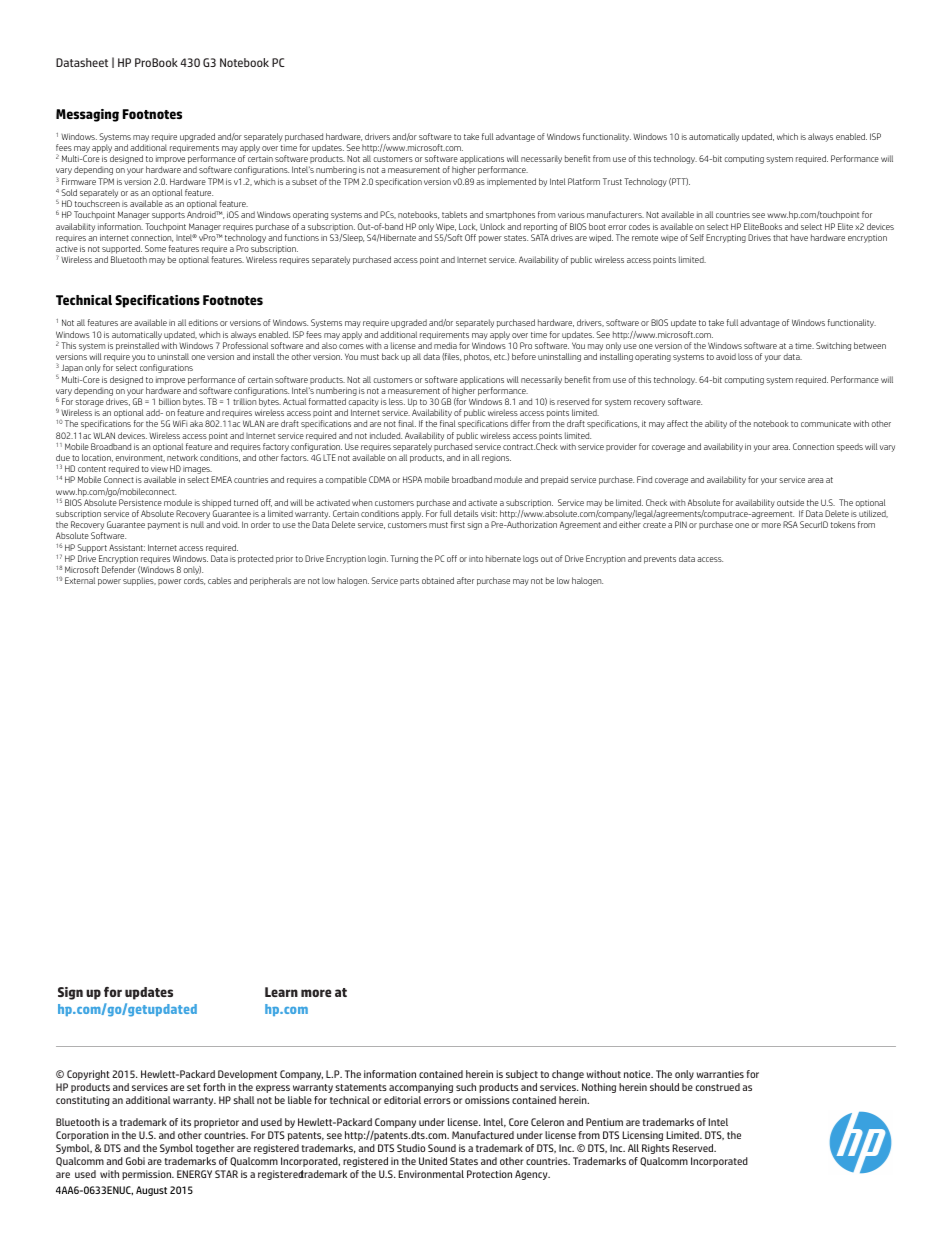  Describe the element at coordinates (745, 356) in the image. I see `loss` at that location.
